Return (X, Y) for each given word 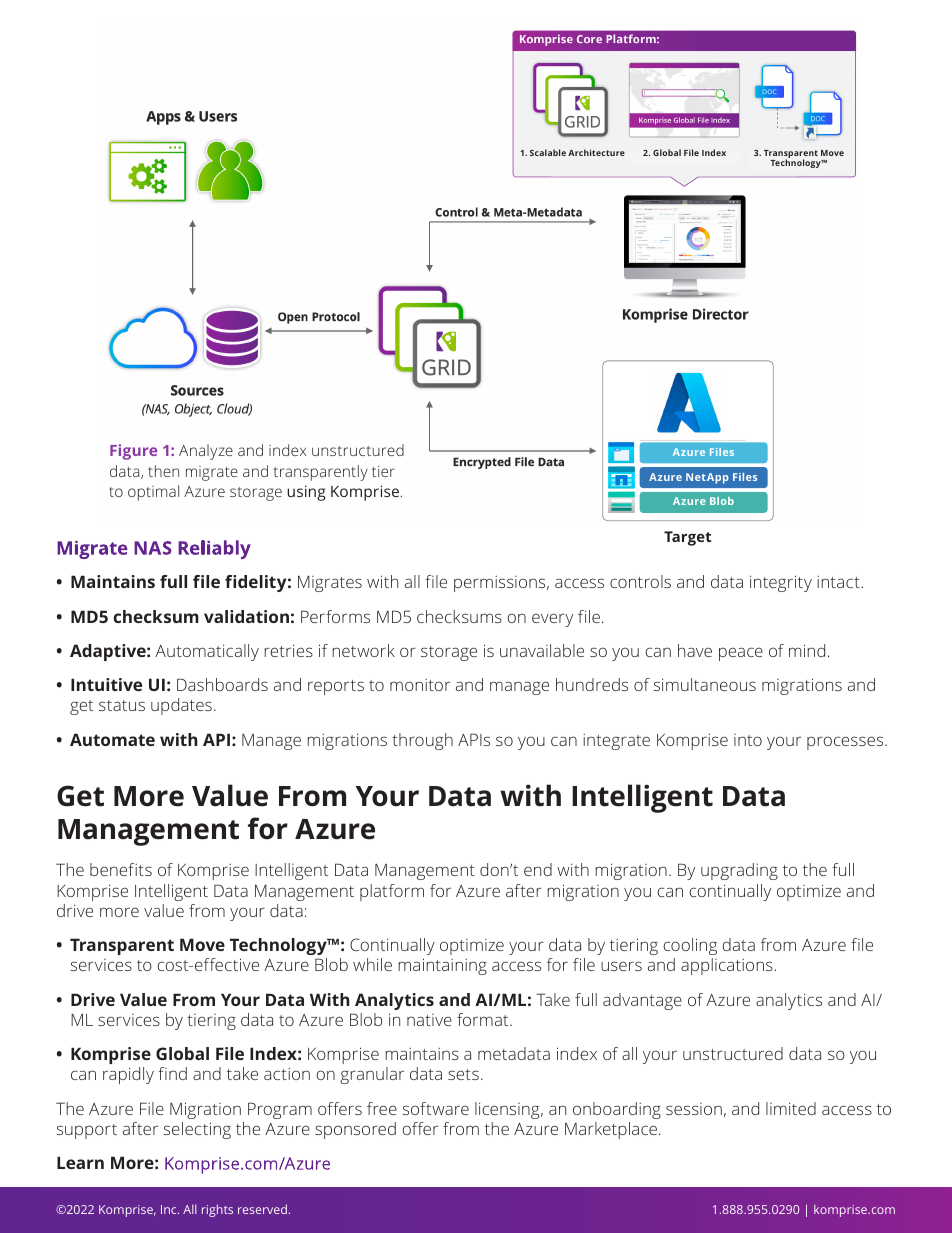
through (422, 741)
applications (728, 966)
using (306, 493)
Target (687, 538)
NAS (152, 548)
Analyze (206, 452)
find (172, 1073)
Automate (112, 739)
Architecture (596, 152)
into (748, 740)
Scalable (548, 152)
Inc (170, 1209)
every (552, 620)
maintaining (442, 966)
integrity (781, 583)
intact (839, 582)
